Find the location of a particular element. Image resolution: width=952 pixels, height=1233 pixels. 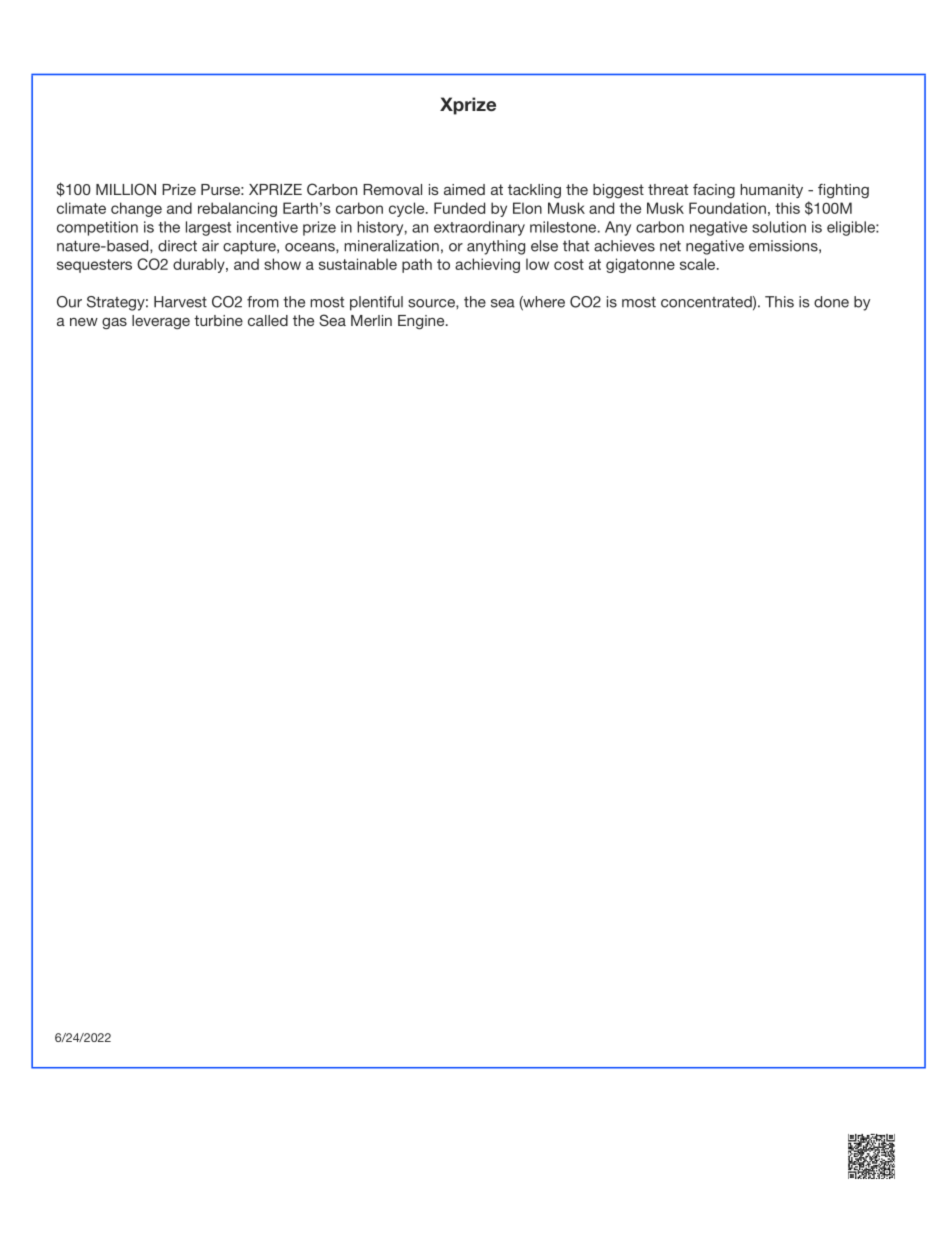

sequesters is located at coordinates (94, 266).
